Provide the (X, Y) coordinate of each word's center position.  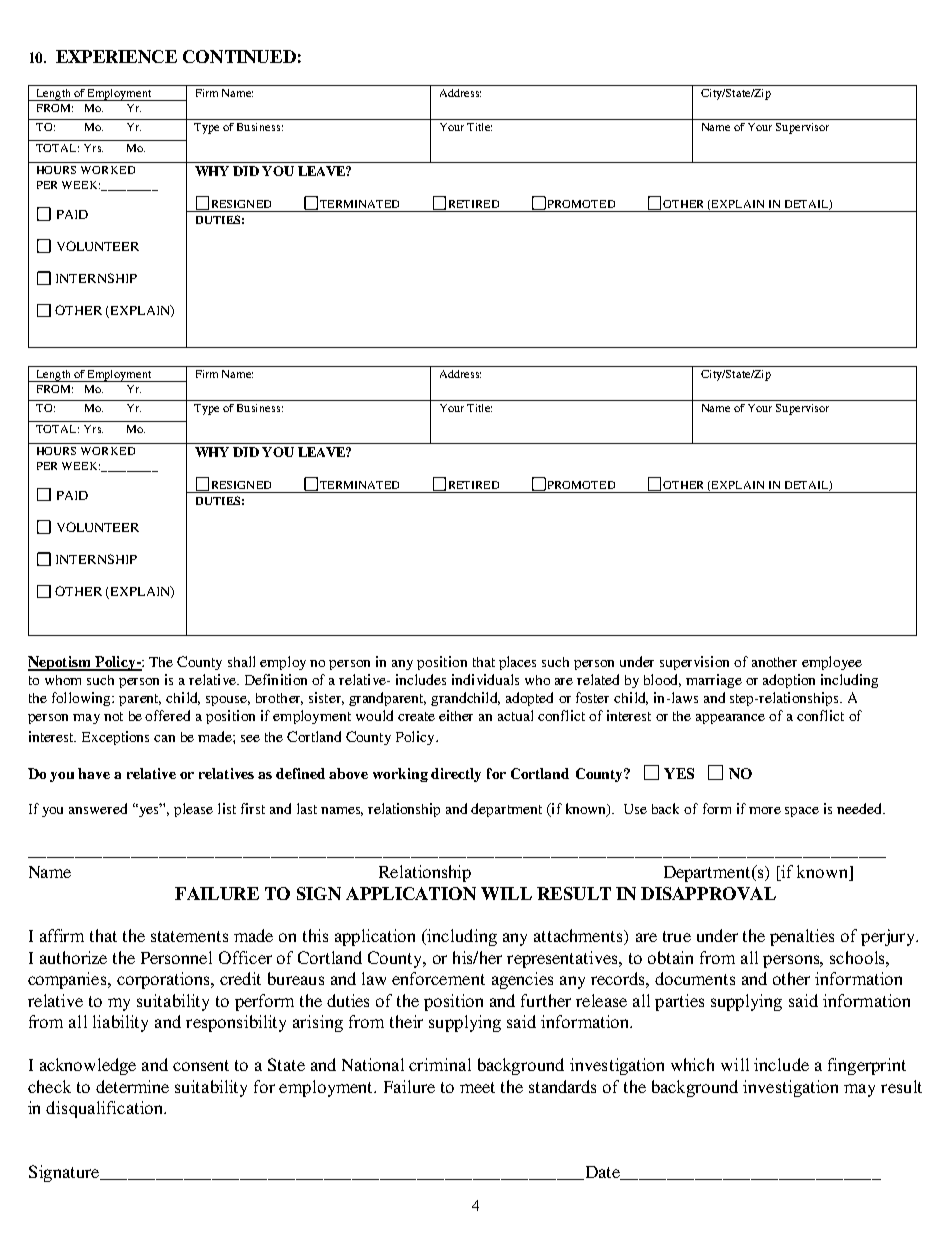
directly (456, 775)
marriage (714, 681)
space (802, 812)
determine (132, 1086)
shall (241, 661)
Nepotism (60, 663)
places (517, 663)
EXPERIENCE (116, 56)
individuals (485, 679)
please (193, 810)
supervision (694, 663)
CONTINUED (239, 56)
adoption (789, 681)
